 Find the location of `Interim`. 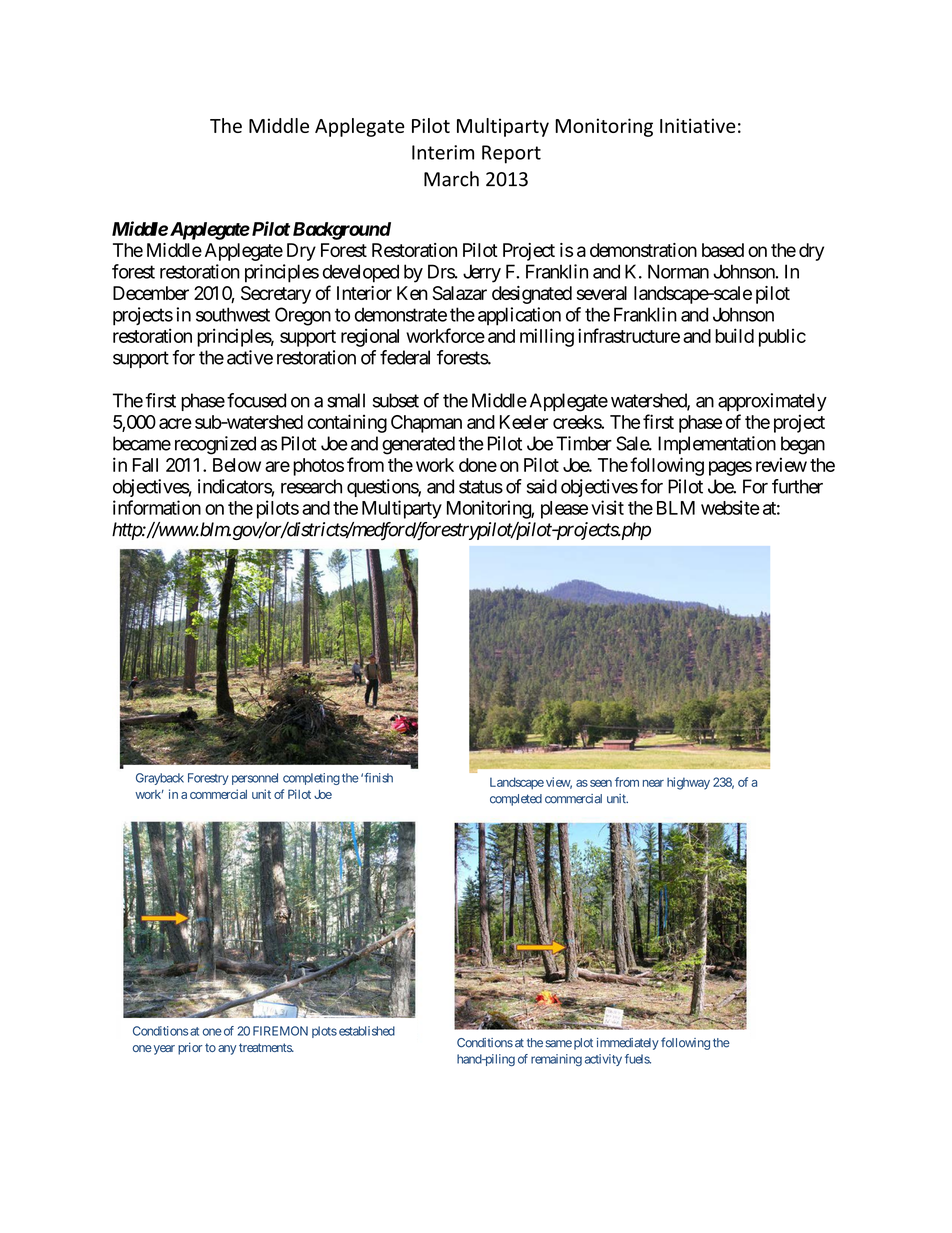

Interim is located at coordinates (443, 152).
